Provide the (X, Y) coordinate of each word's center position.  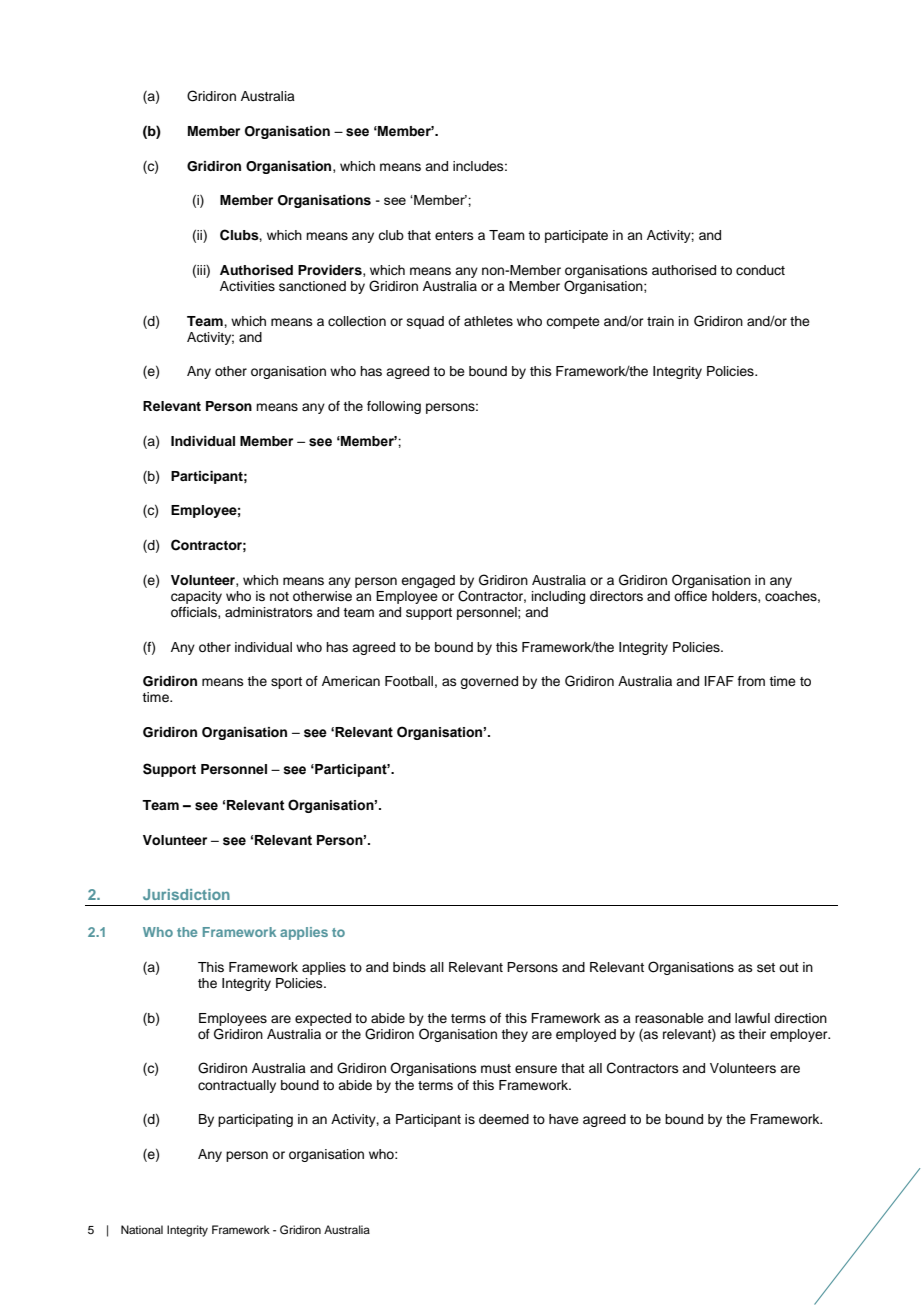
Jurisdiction (186, 894)
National (142, 1229)
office (690, 596)
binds (409, 967)
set (766, 967)
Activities (247, 286)
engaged (428, 581)
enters (454, 235)
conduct (760, 270)
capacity (196, 597)
